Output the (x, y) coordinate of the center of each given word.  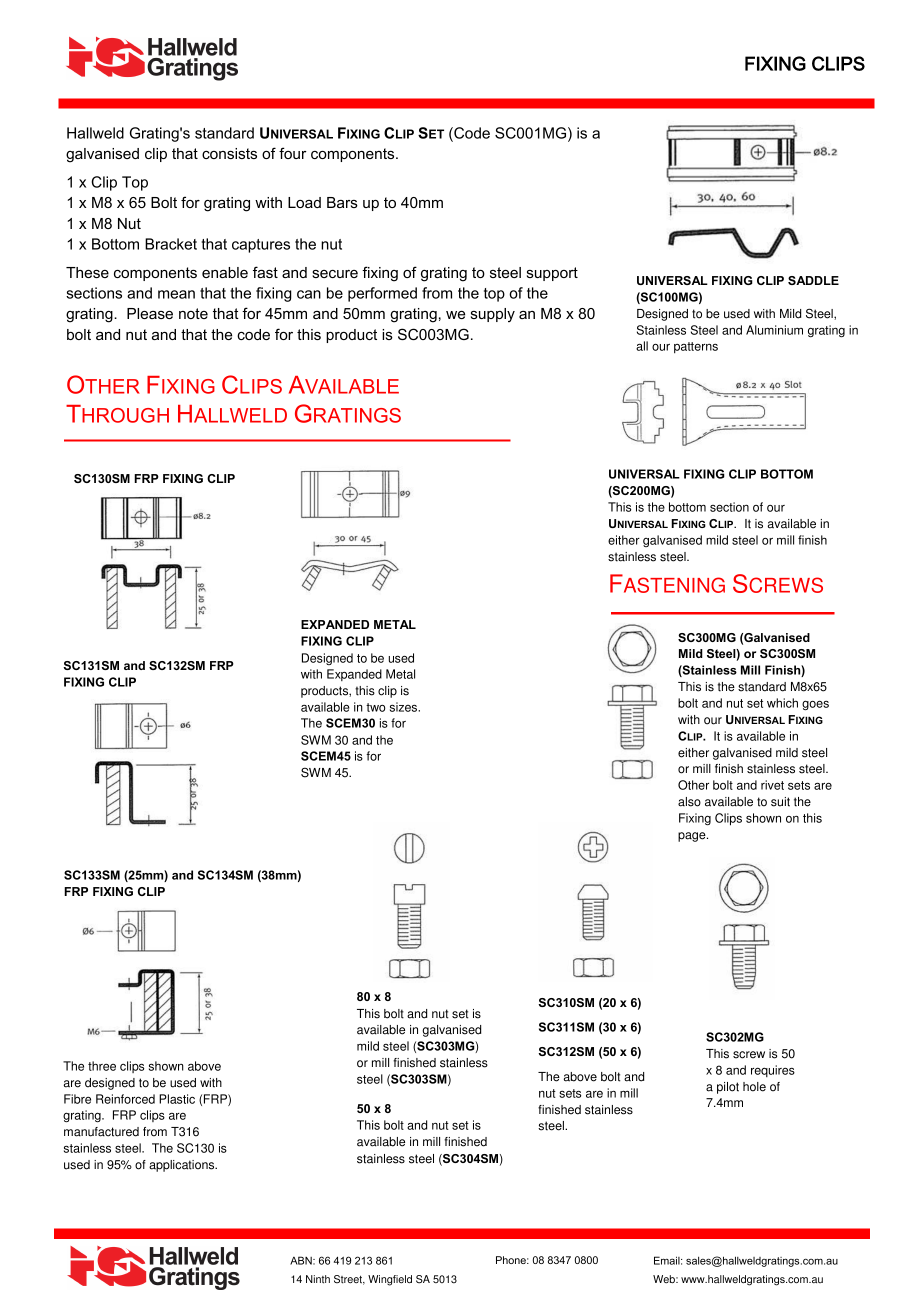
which (782, 703)
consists (229, 153)
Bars (342, 202)
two (376, 707)
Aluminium (774, 330)
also (689, 802)
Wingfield (390, 1280)
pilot (728, 1088)
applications (183, 1166)
